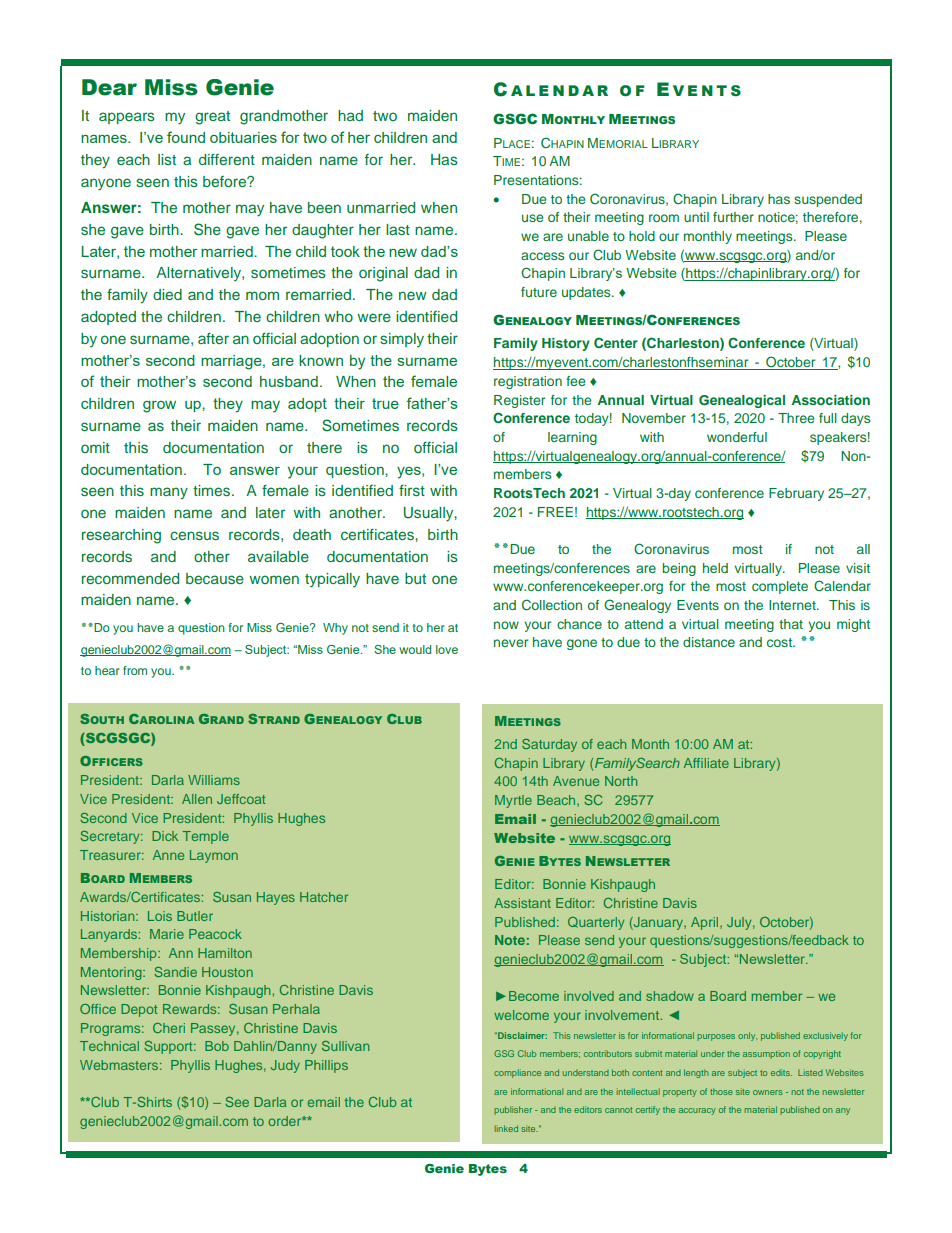 The height and width of the document is (1233, 952). What do you see at coordinates (214, 780) in the document?
I see `Williams` at bounding box center [214, 780].
